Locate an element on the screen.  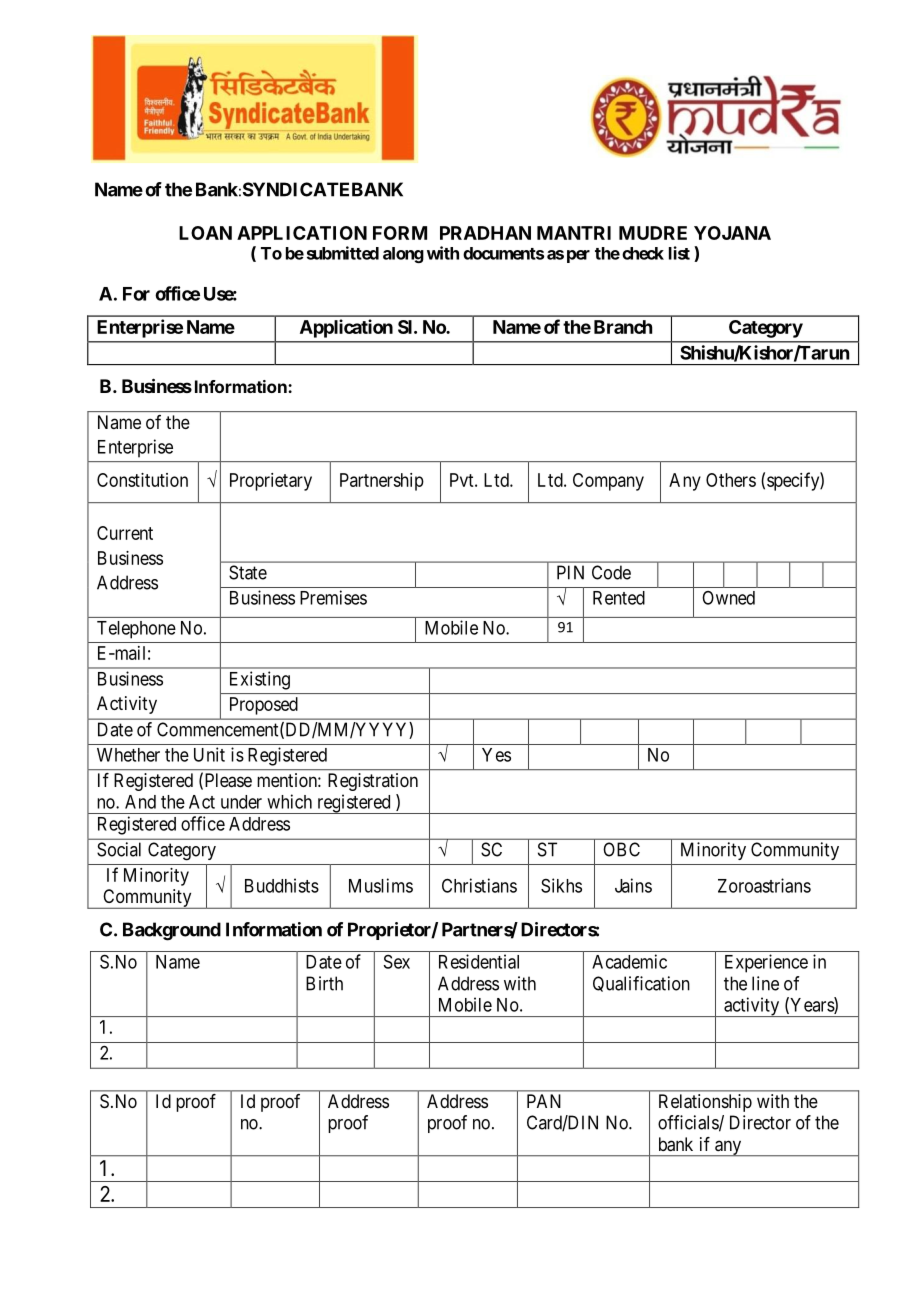
Premises is located at coordinates (333, 597).
